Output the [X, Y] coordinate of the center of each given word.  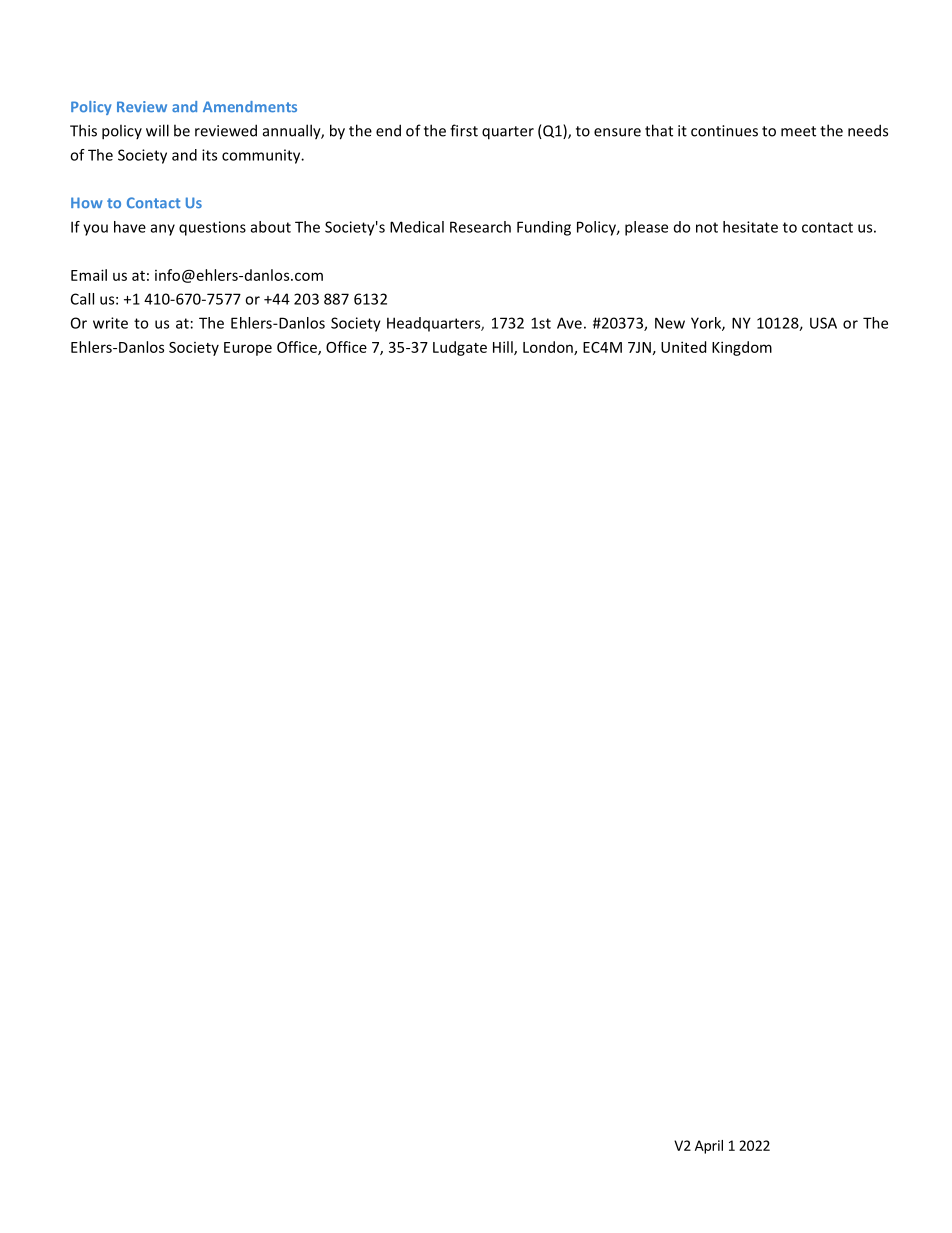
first [464, 130]
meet [798, 131]
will [157, 130]
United [683, 347]
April [709, 1147]
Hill [504, 348]
